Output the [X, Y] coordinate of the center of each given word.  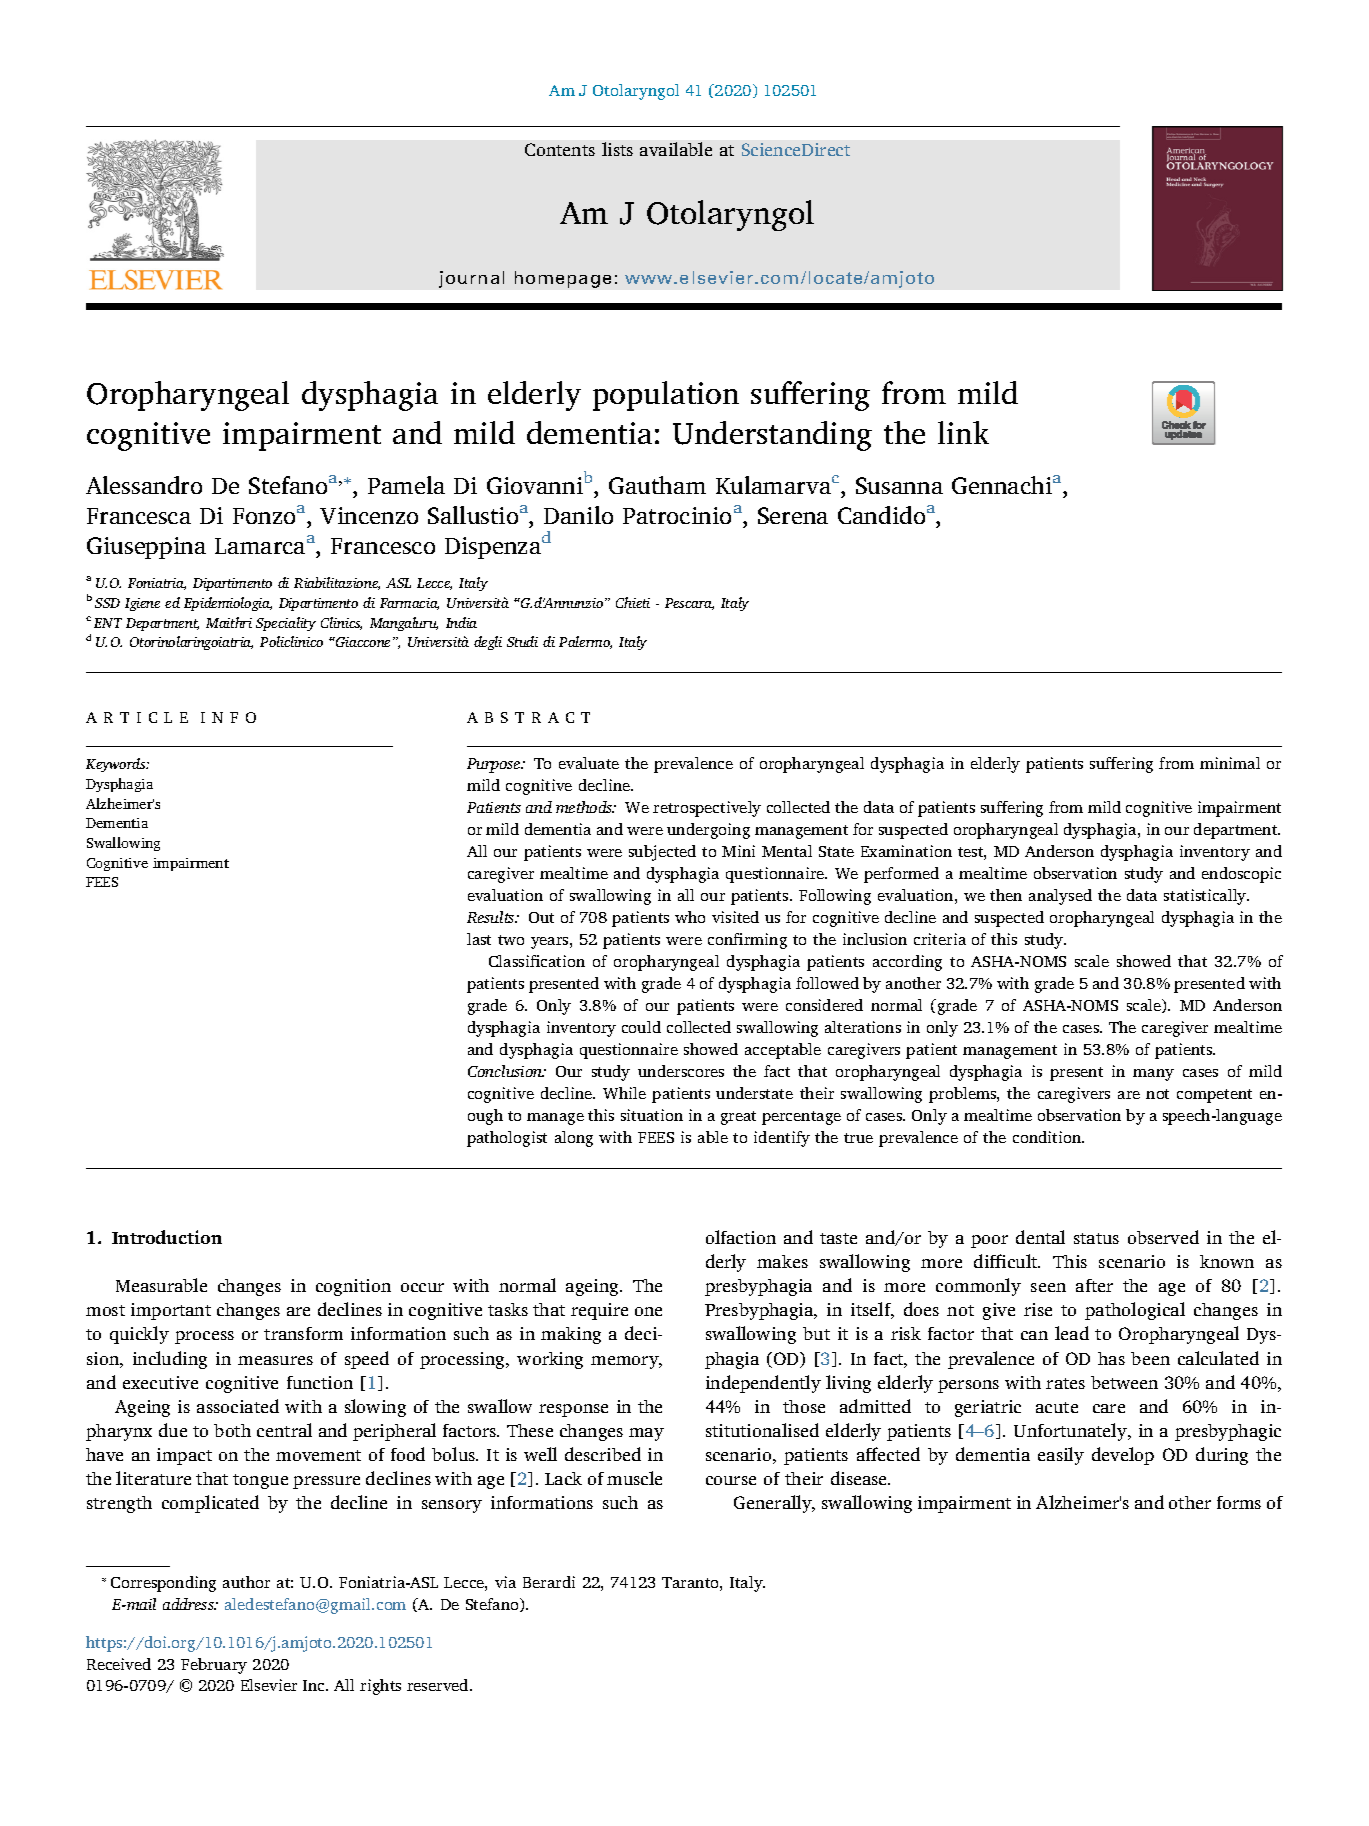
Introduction [167, 1237]
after [1094, 1285]
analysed [1060, 897]
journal [471, 279]
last [479, 939]
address [189, 1604]
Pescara [689, 604]
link [963, 432]
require [599, 1311]
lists [617, 149]
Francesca [139, 516]
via [505, 1582]
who [690, 917]
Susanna [899, 485]
